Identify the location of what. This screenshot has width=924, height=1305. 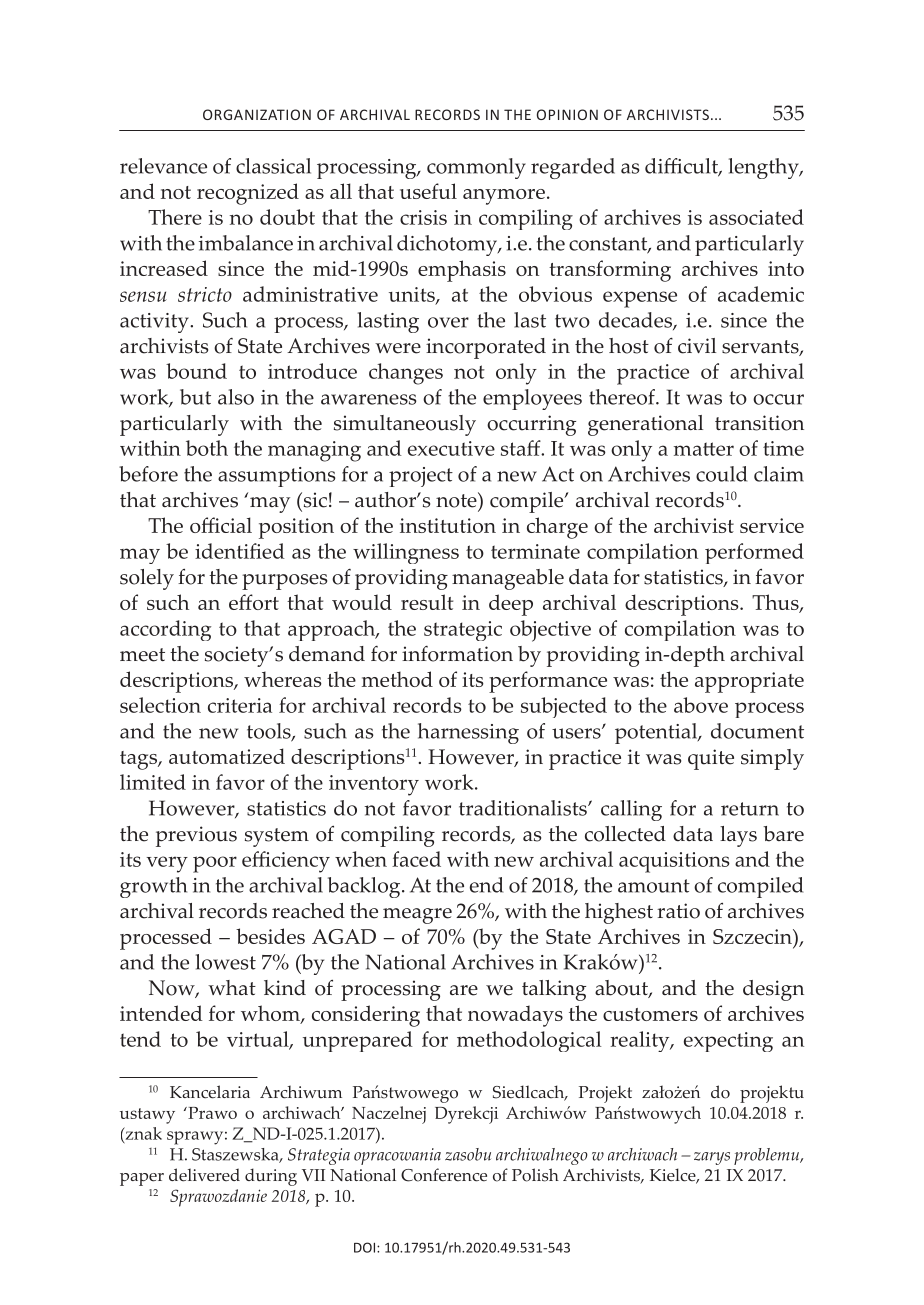
(232, 987).
